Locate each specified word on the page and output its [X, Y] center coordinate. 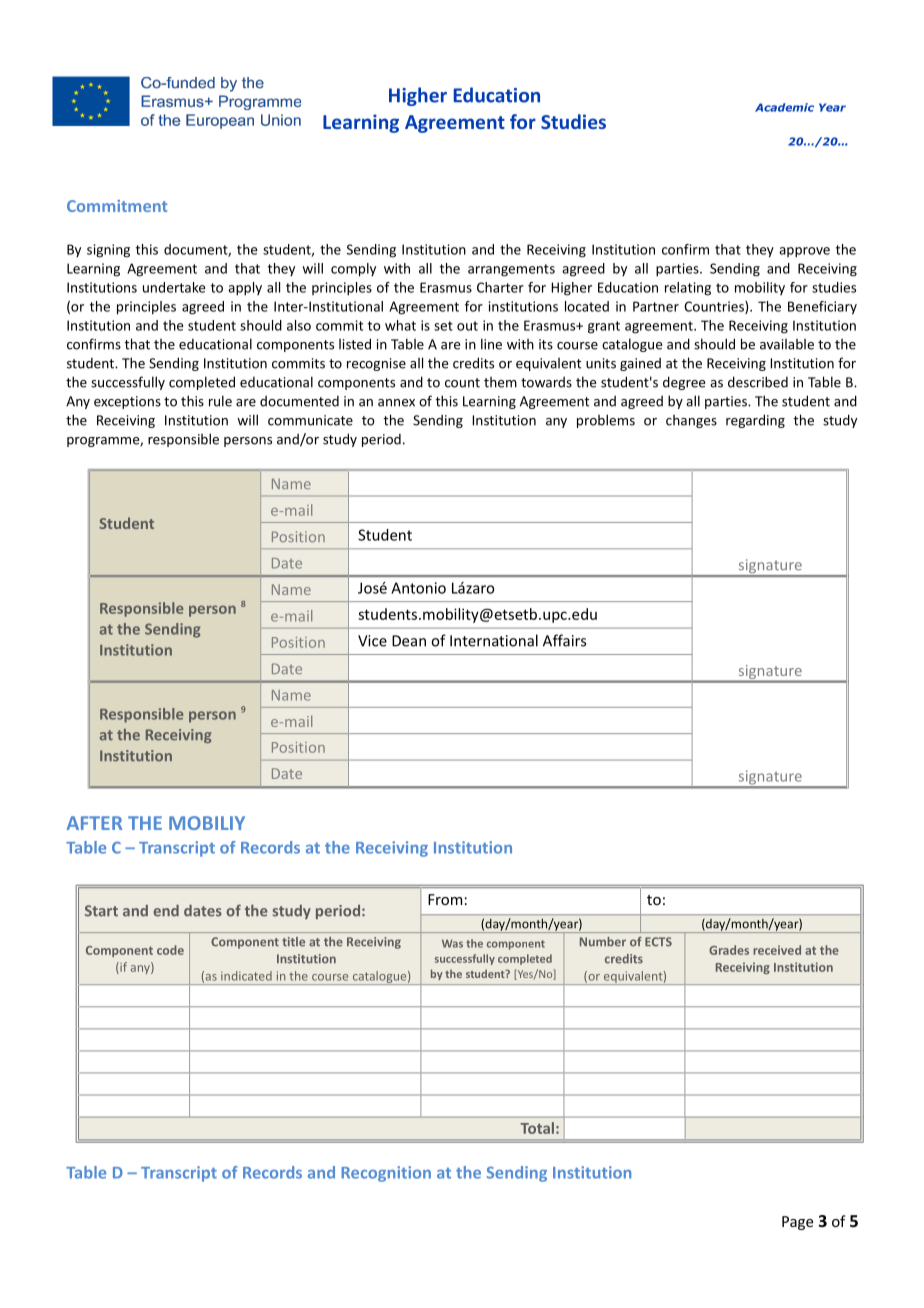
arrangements [511, 270]
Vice [372, 641]
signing [108, 251]
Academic [784, 107]
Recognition [386, 1174]
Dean [409, 641]
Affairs [564, 640]
